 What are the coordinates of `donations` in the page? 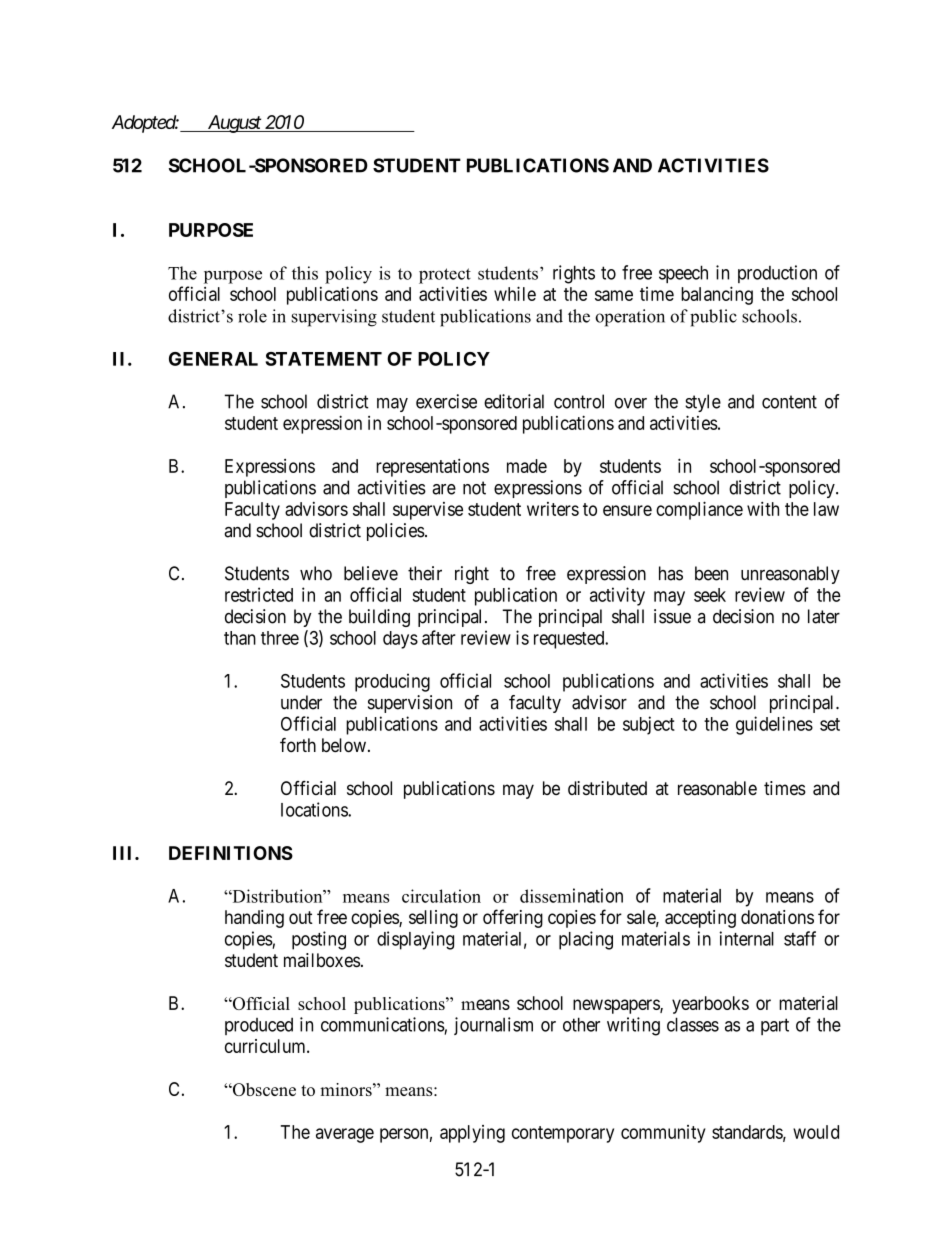 It's located at (777, 917).
